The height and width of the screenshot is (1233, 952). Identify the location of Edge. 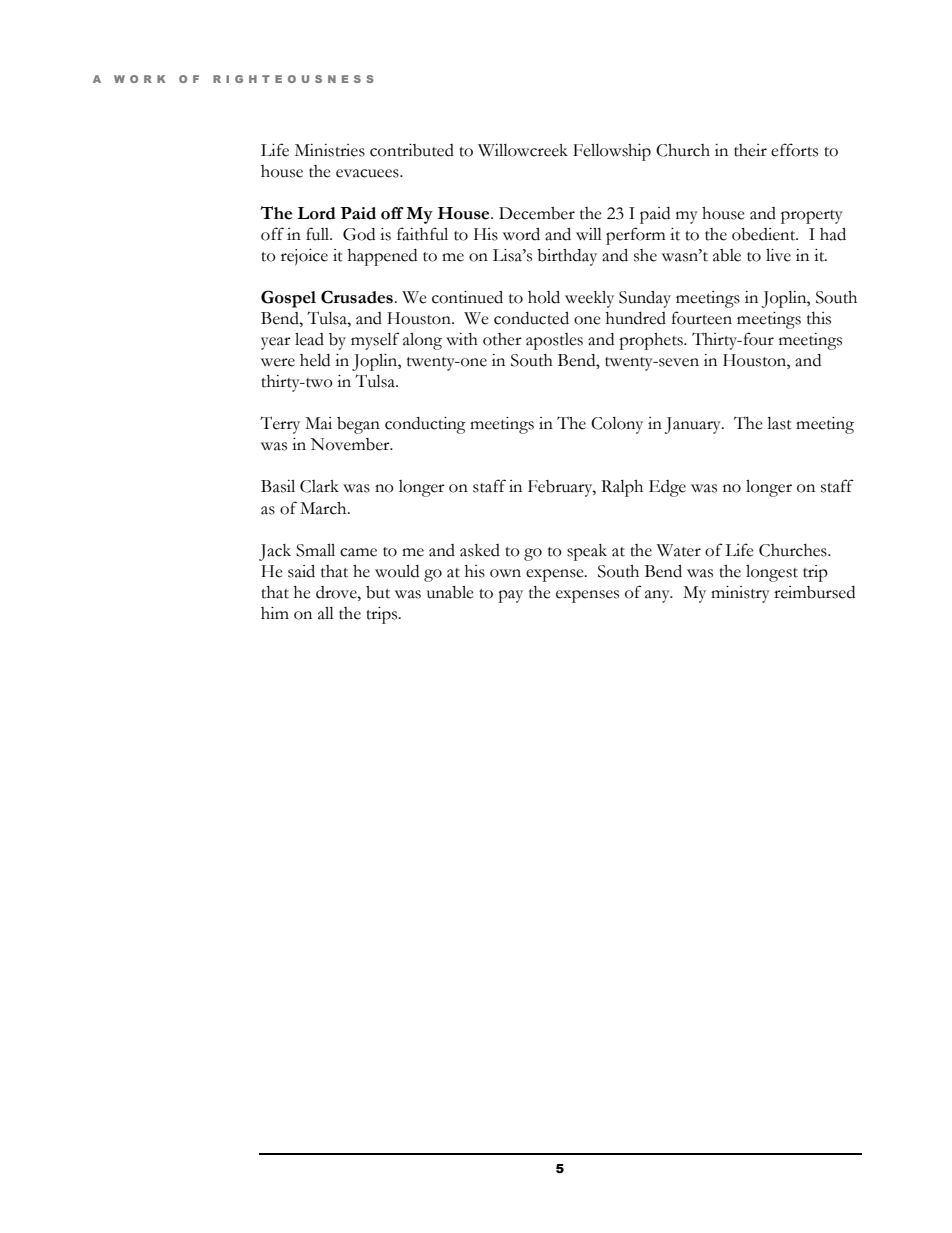
(667, 488).
